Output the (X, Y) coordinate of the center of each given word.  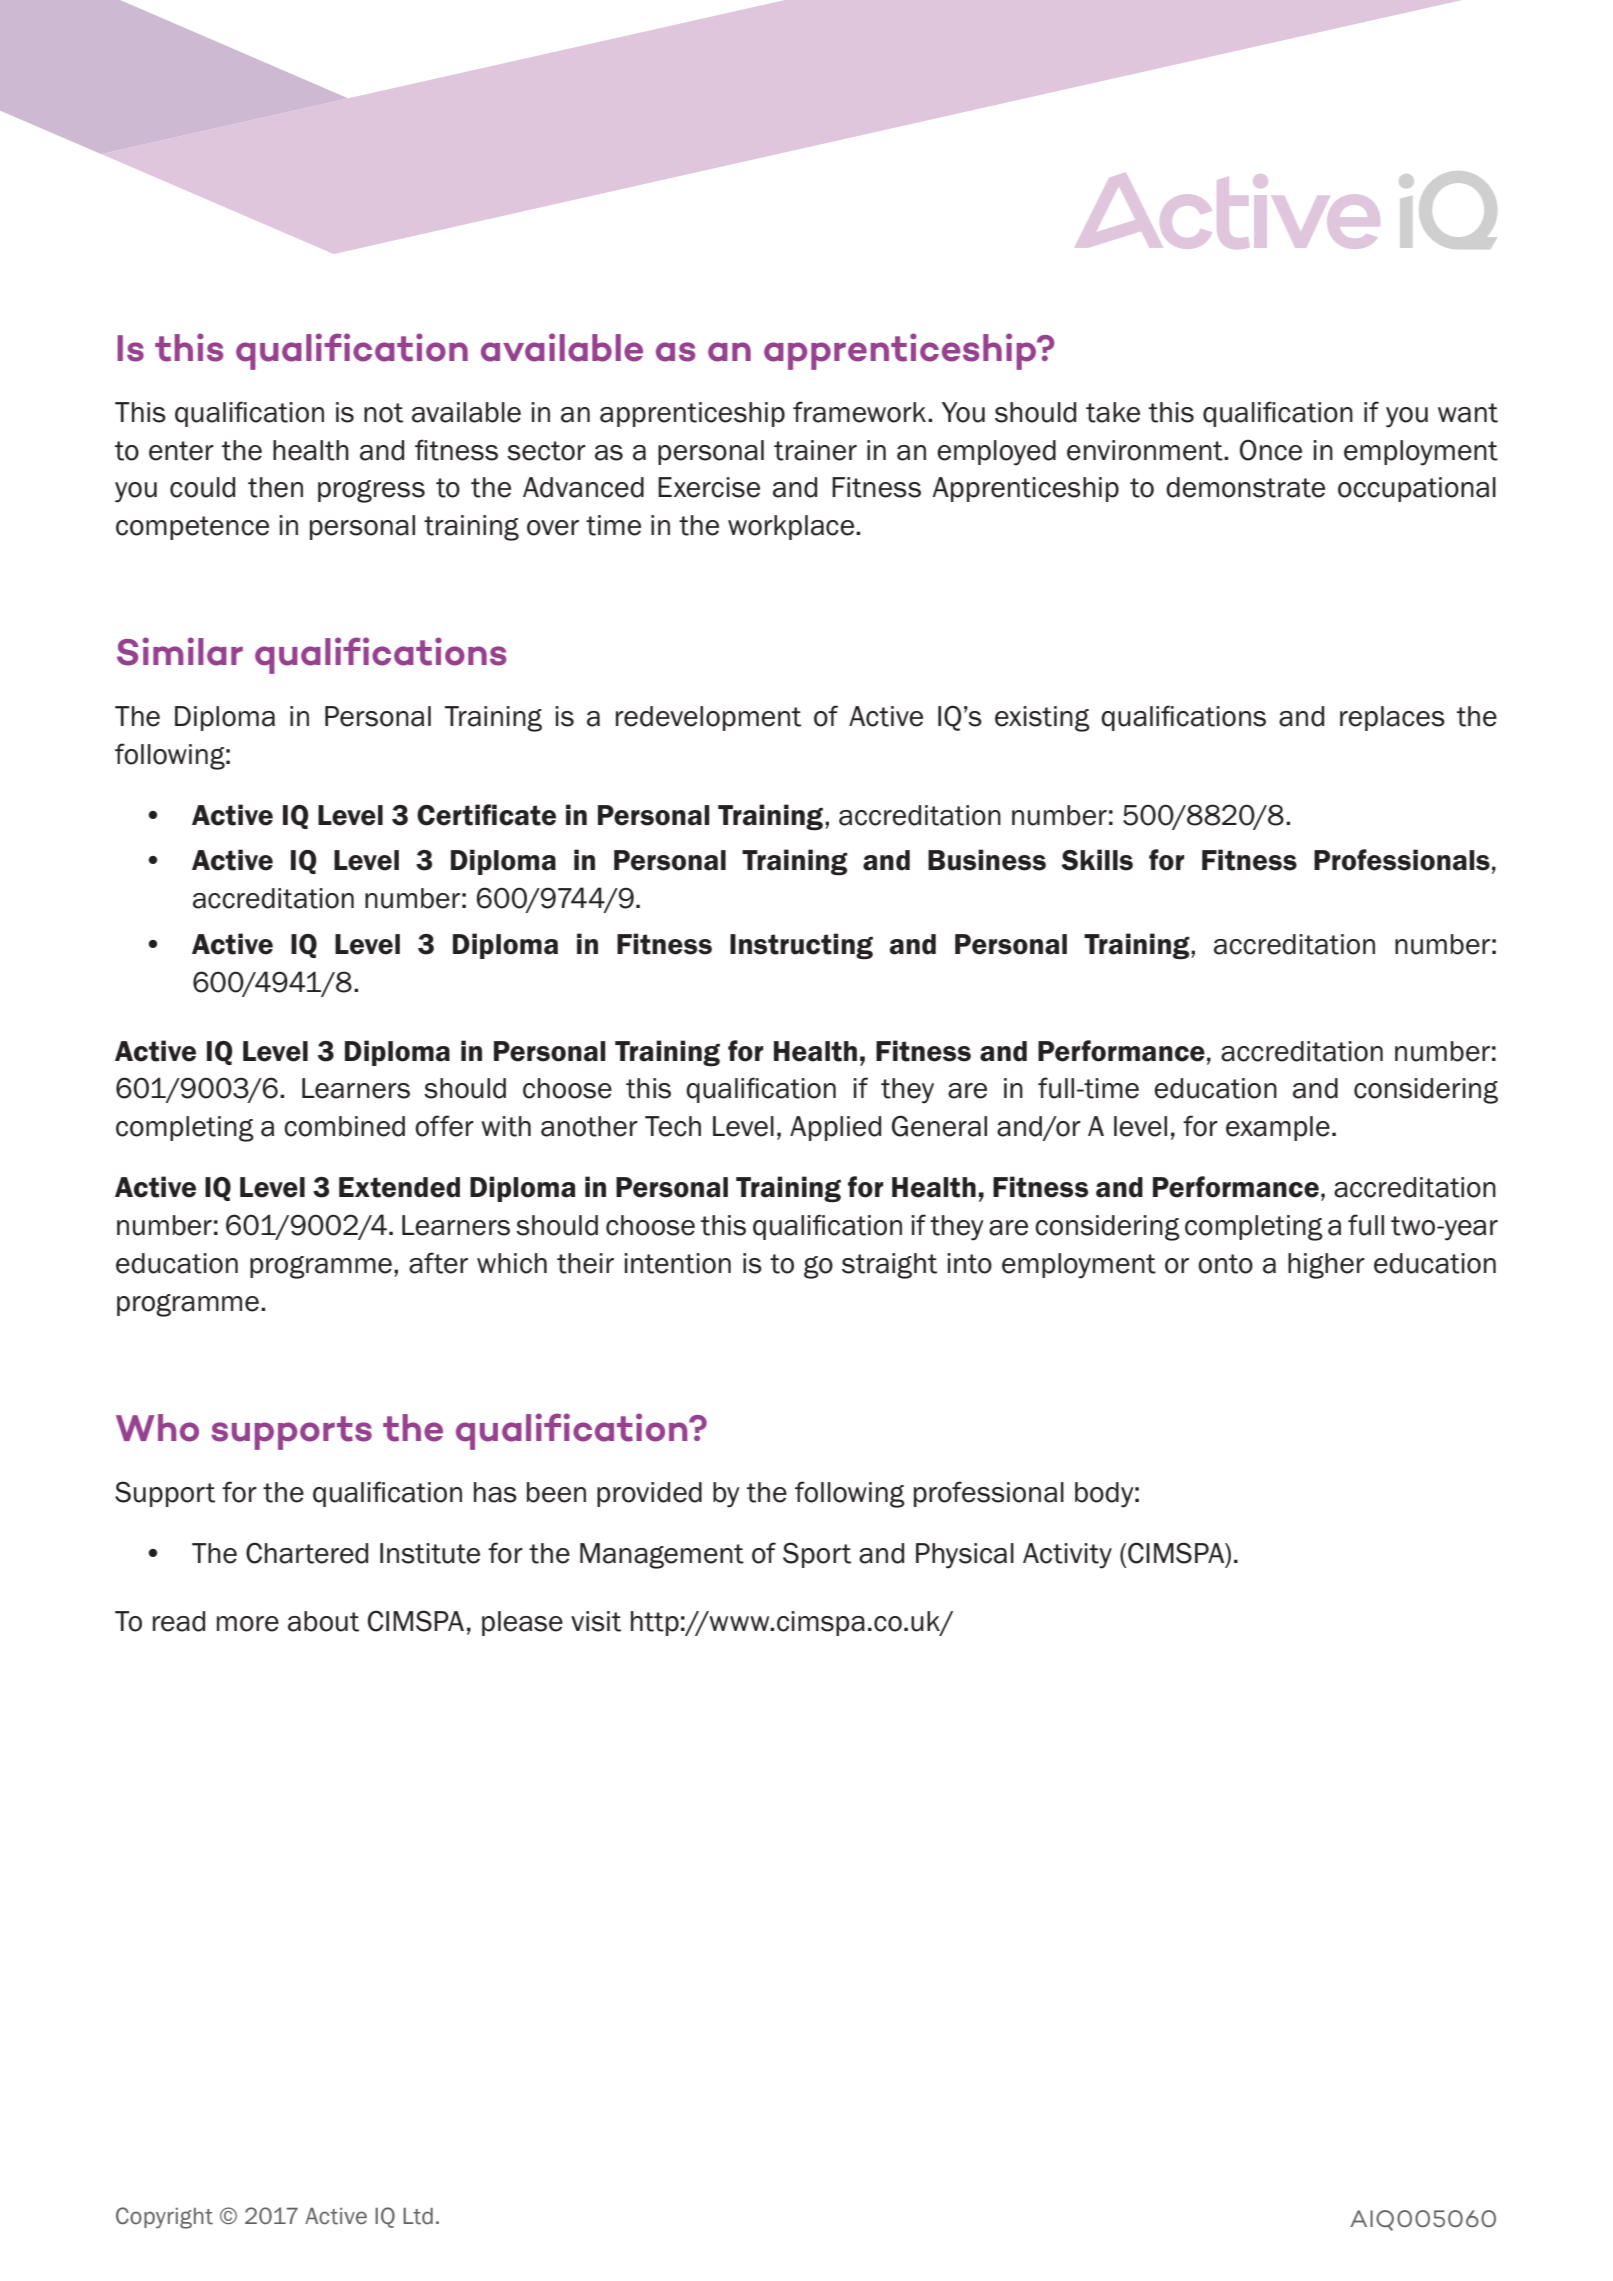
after (438, 1263)
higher (1326, 1266)
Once (1271, 450)
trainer (815, 450)
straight (889, 1266)
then (275, 487)
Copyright (164, 2218)
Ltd (418, 2216)
